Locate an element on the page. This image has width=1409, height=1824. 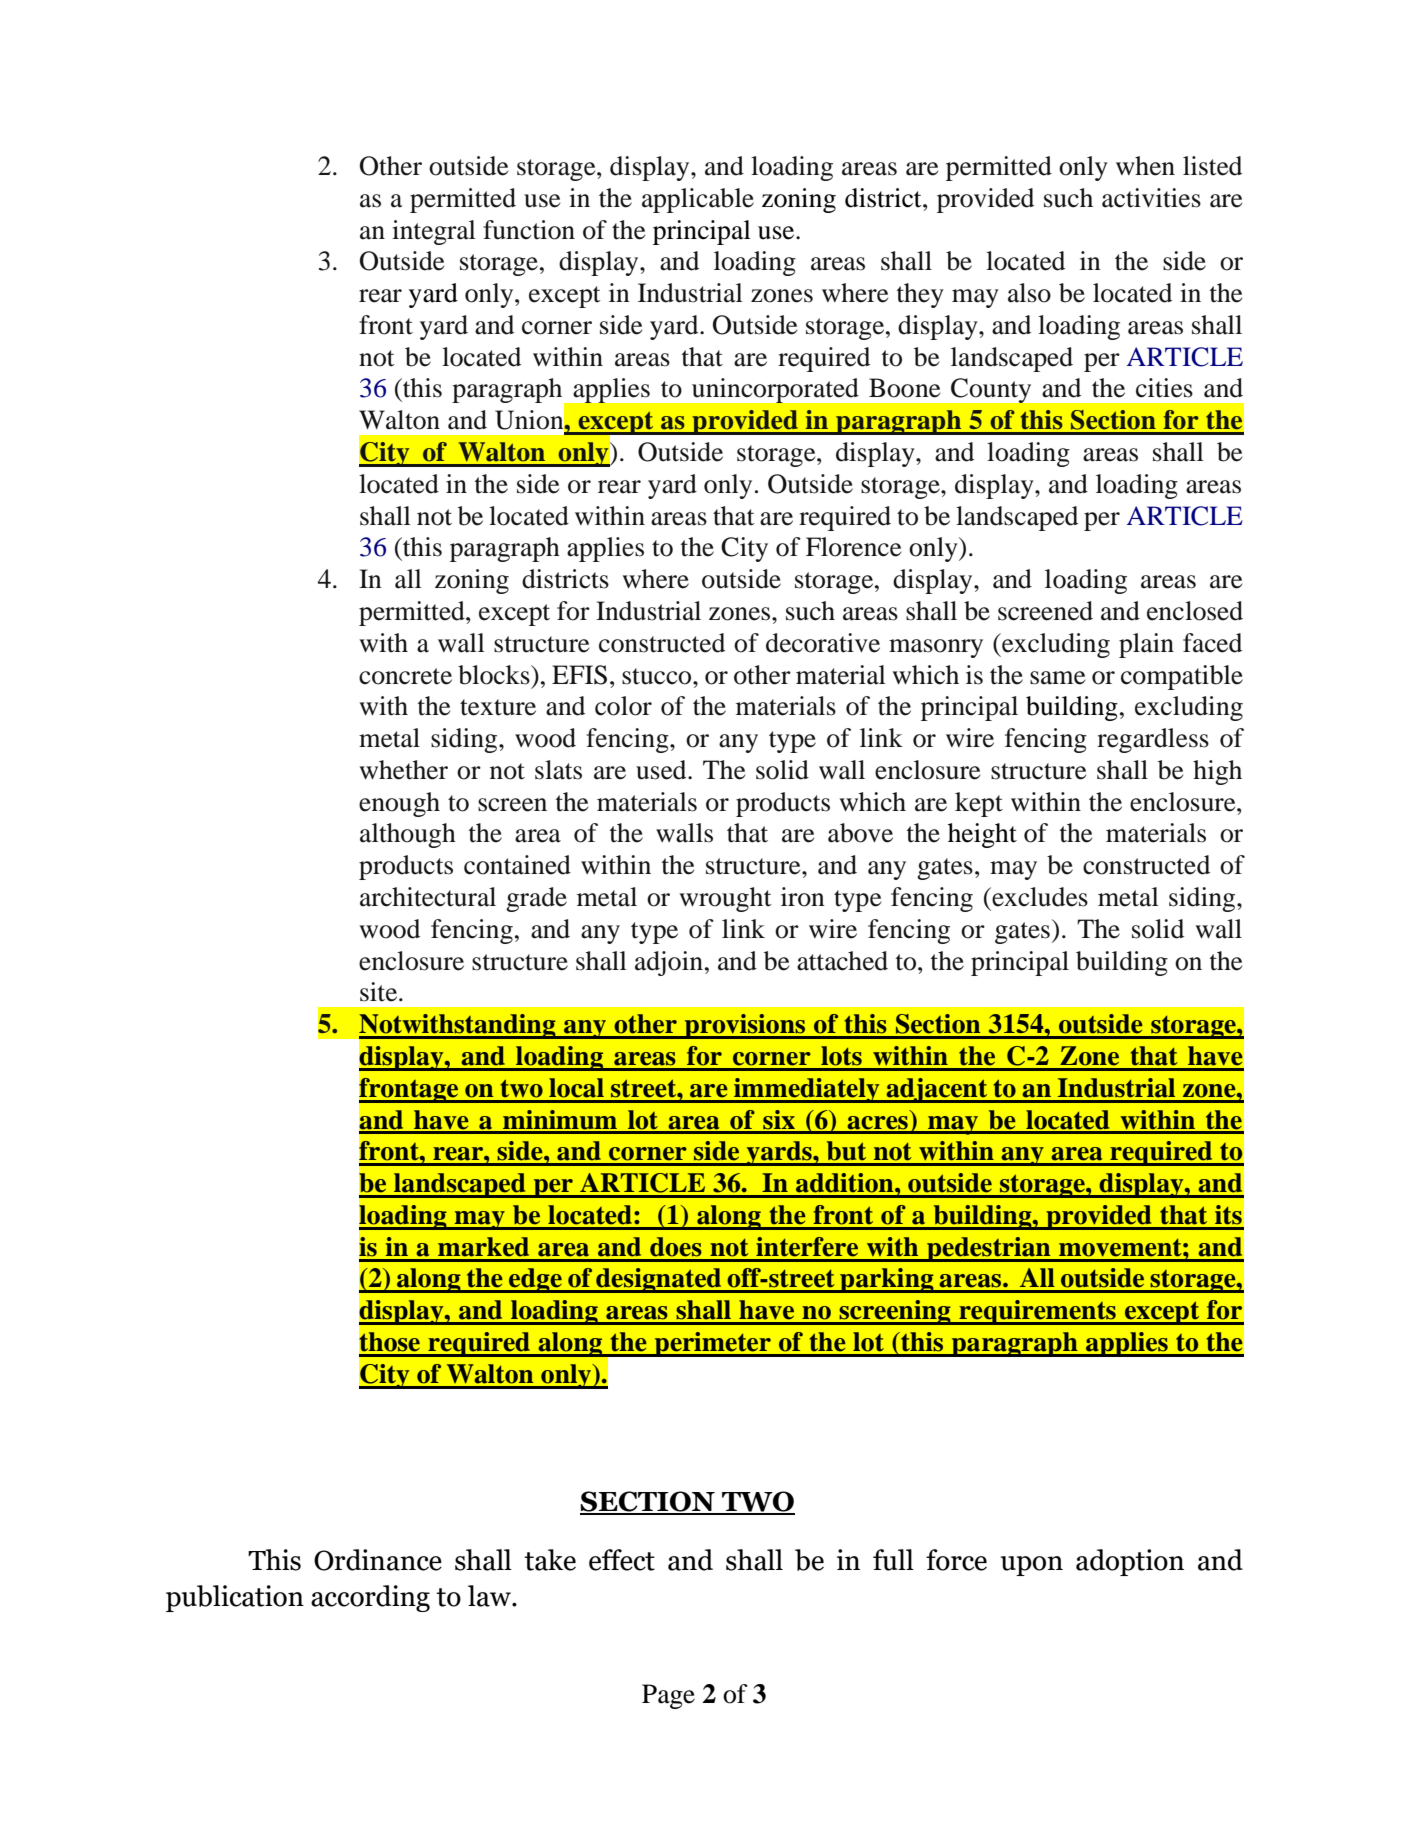
site is located at coordinates (380, 992).
